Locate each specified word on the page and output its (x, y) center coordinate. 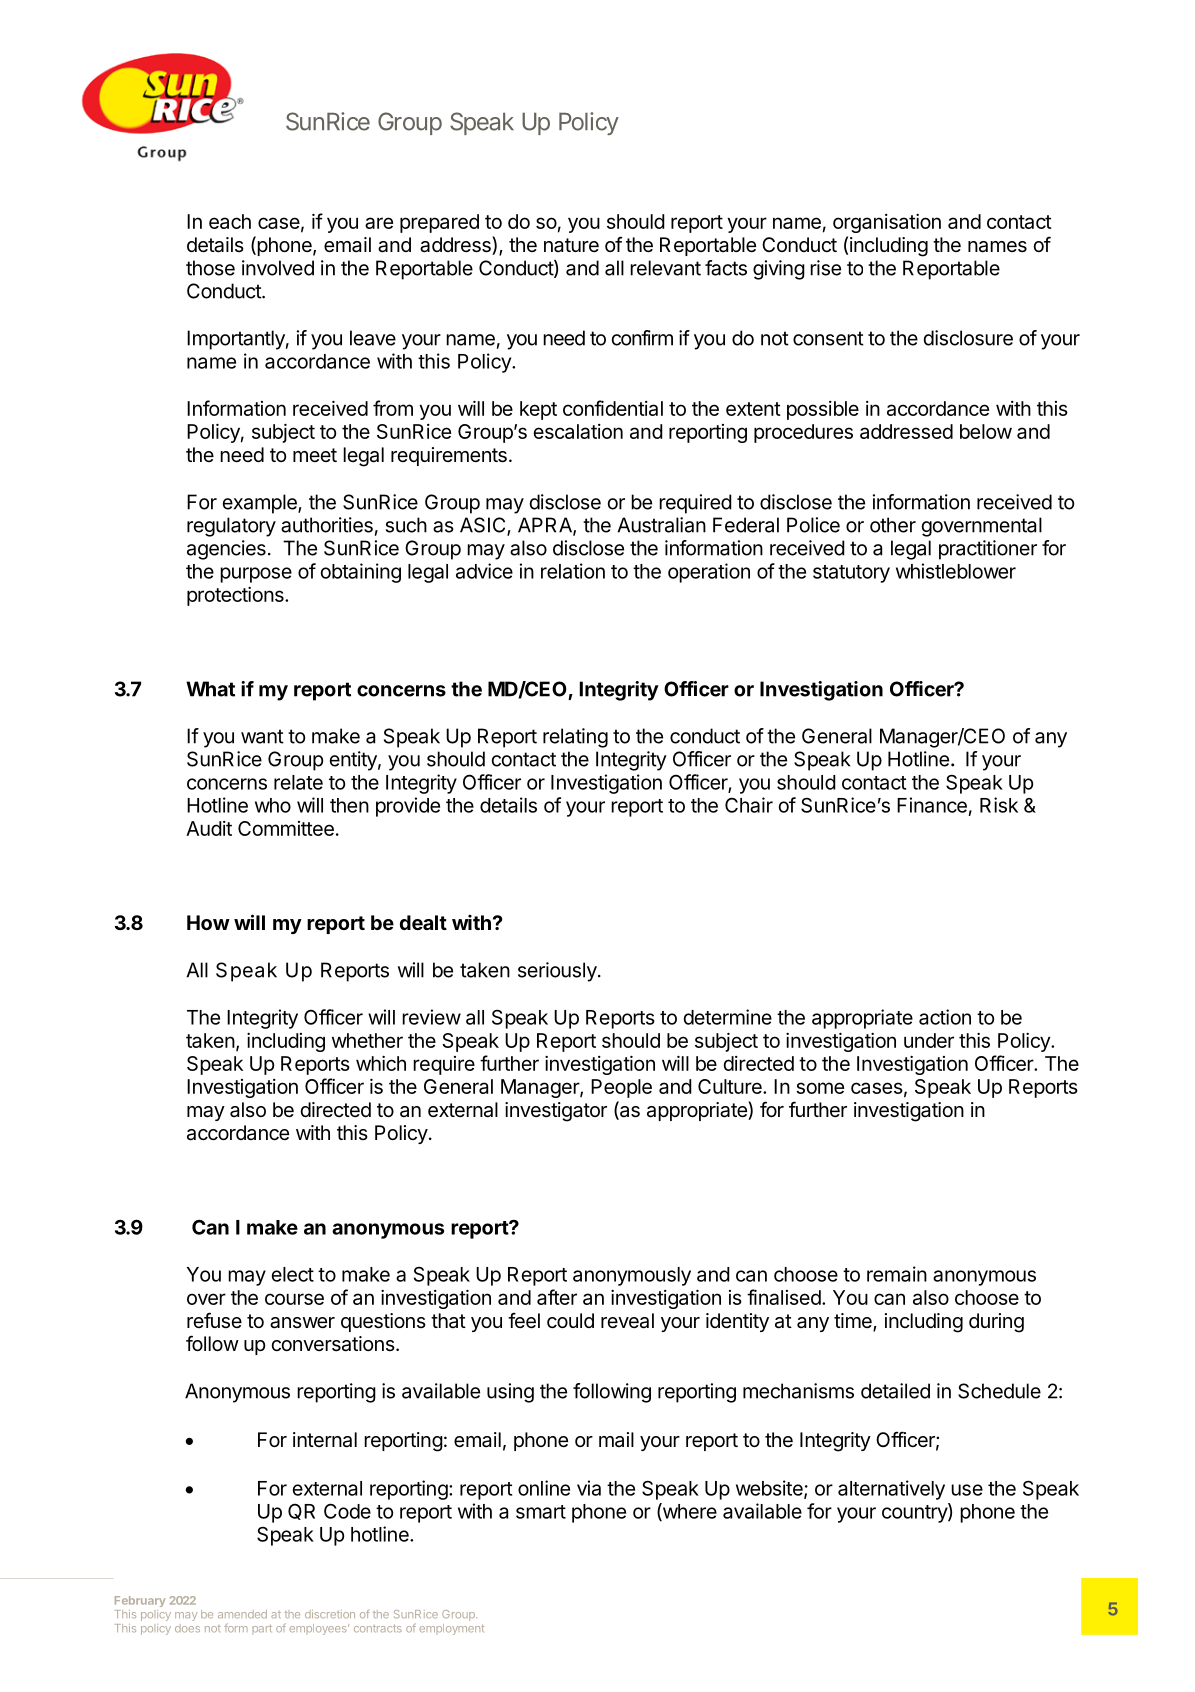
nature (571, 245)
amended (242, 1614)
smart (541, 1512)
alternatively (891, 1490)
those (210, 268)
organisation (887, 223)
